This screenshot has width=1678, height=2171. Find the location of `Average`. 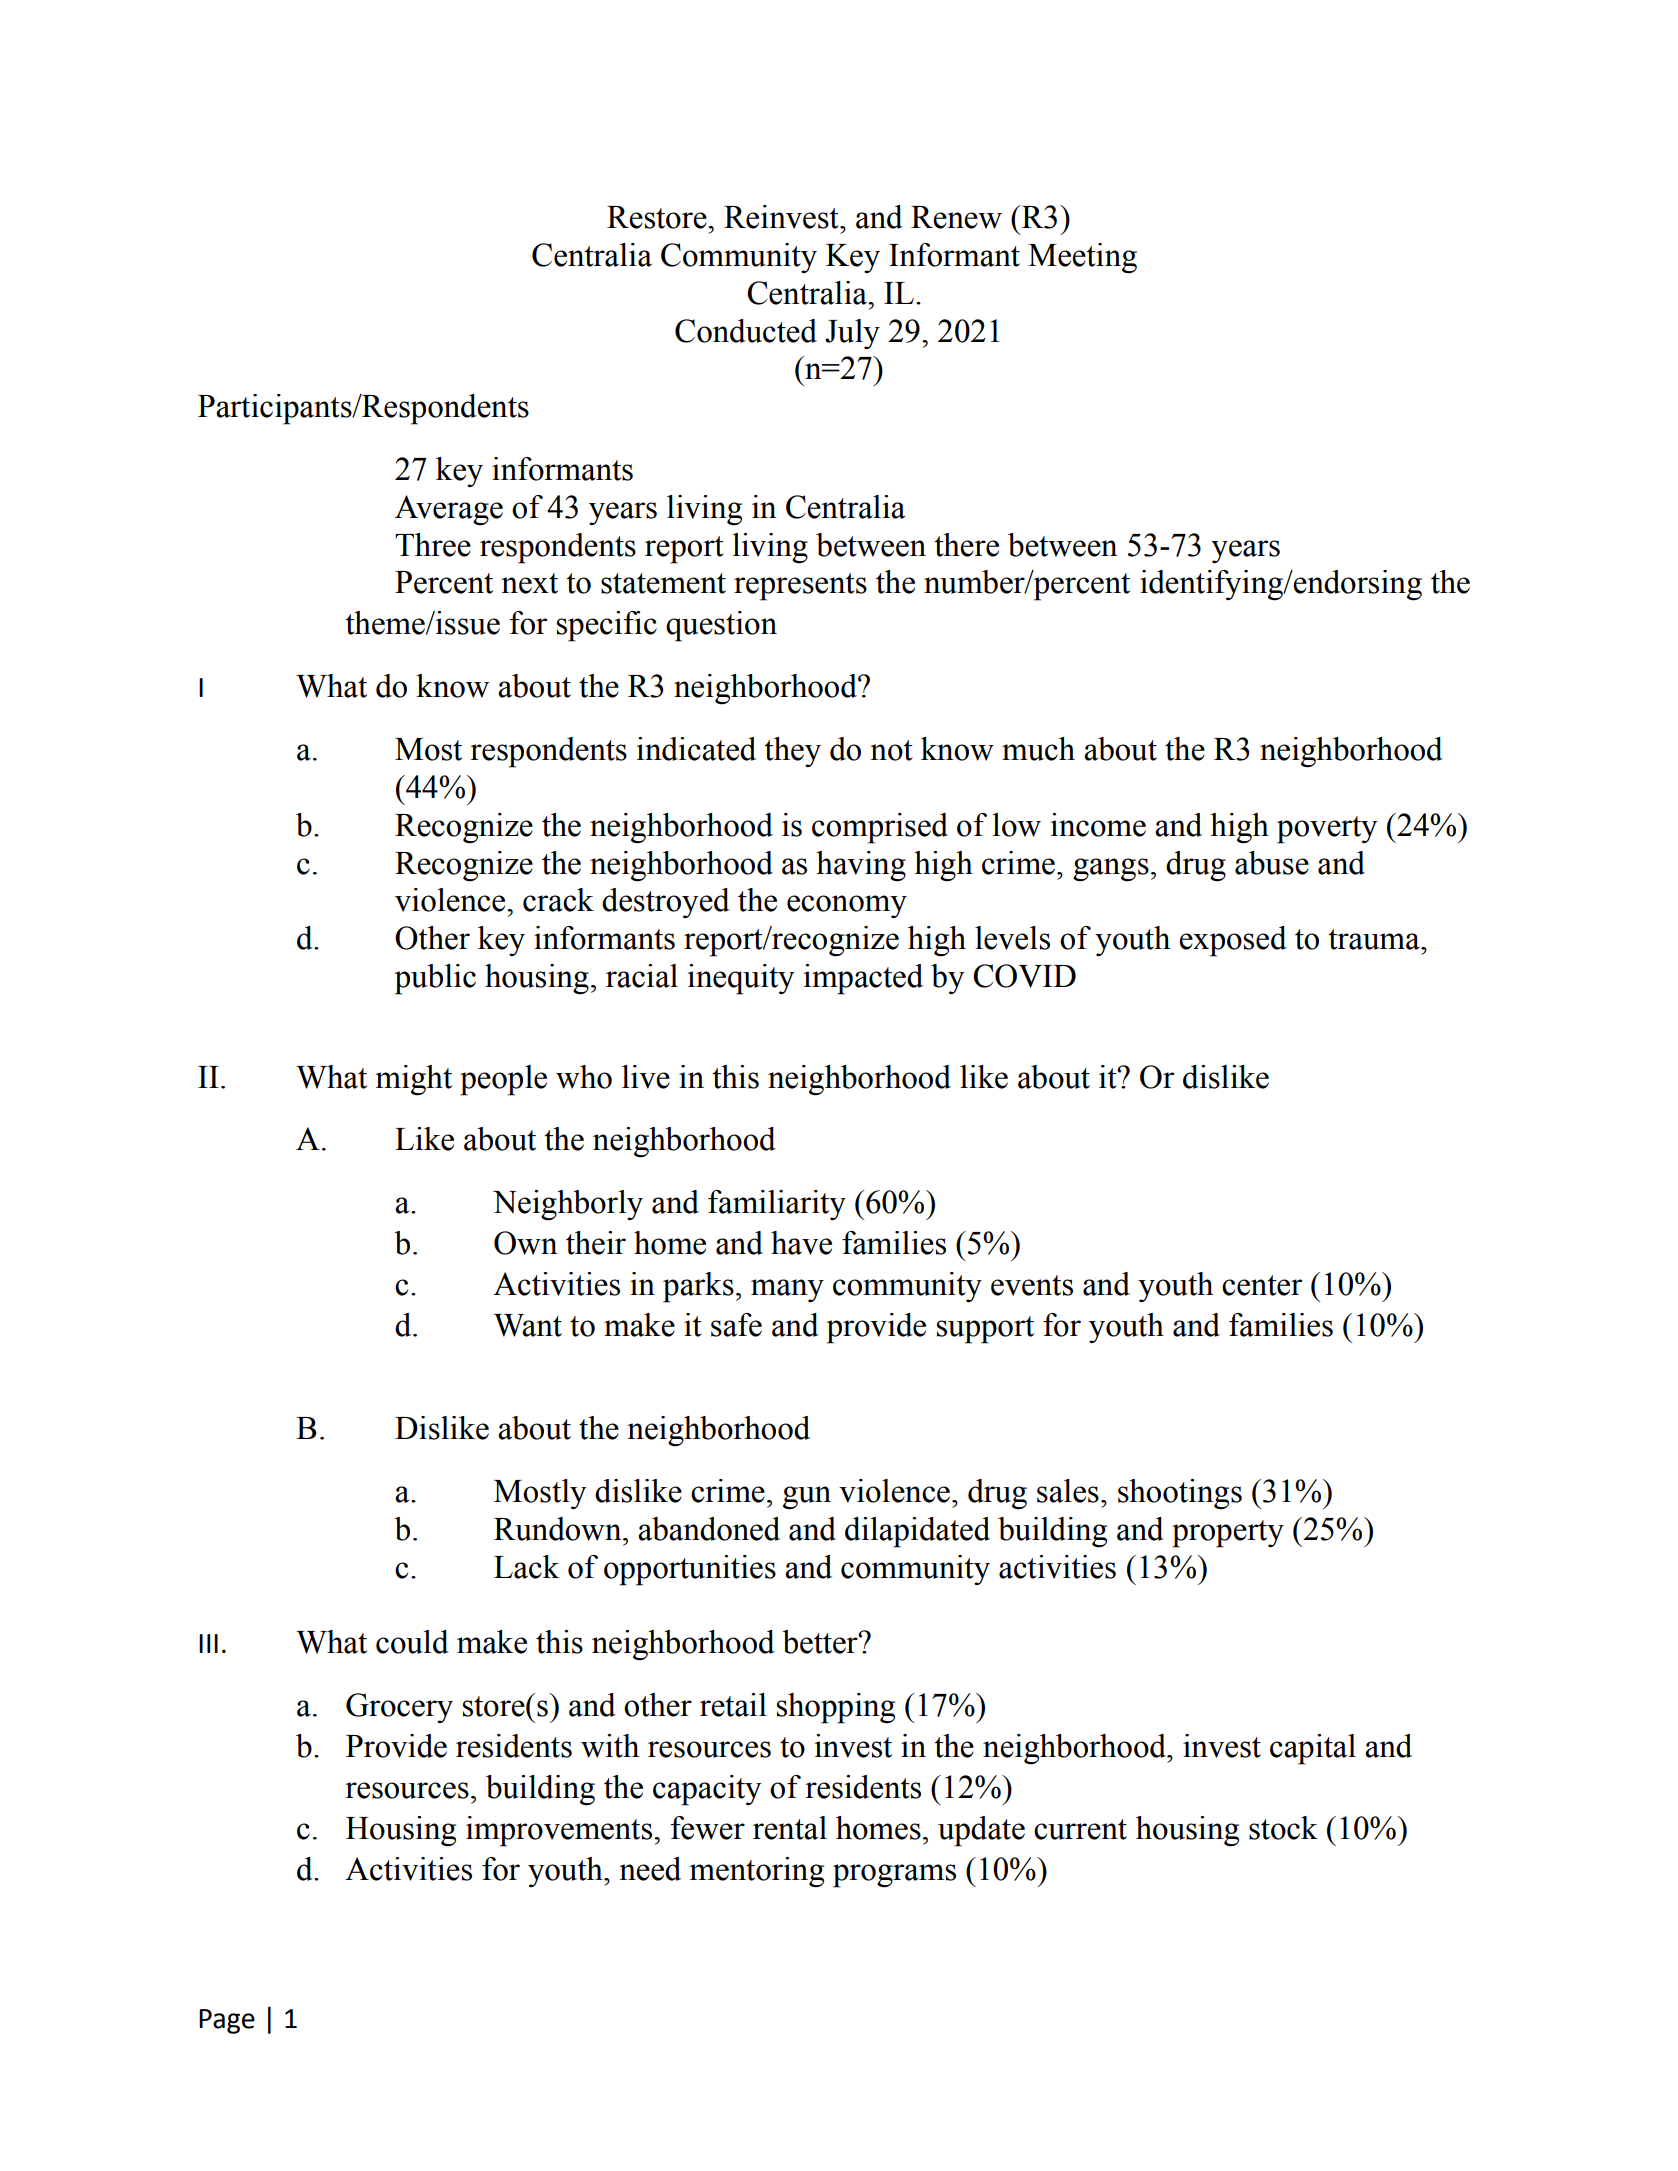

Average is located at coordinates (449, 510).
